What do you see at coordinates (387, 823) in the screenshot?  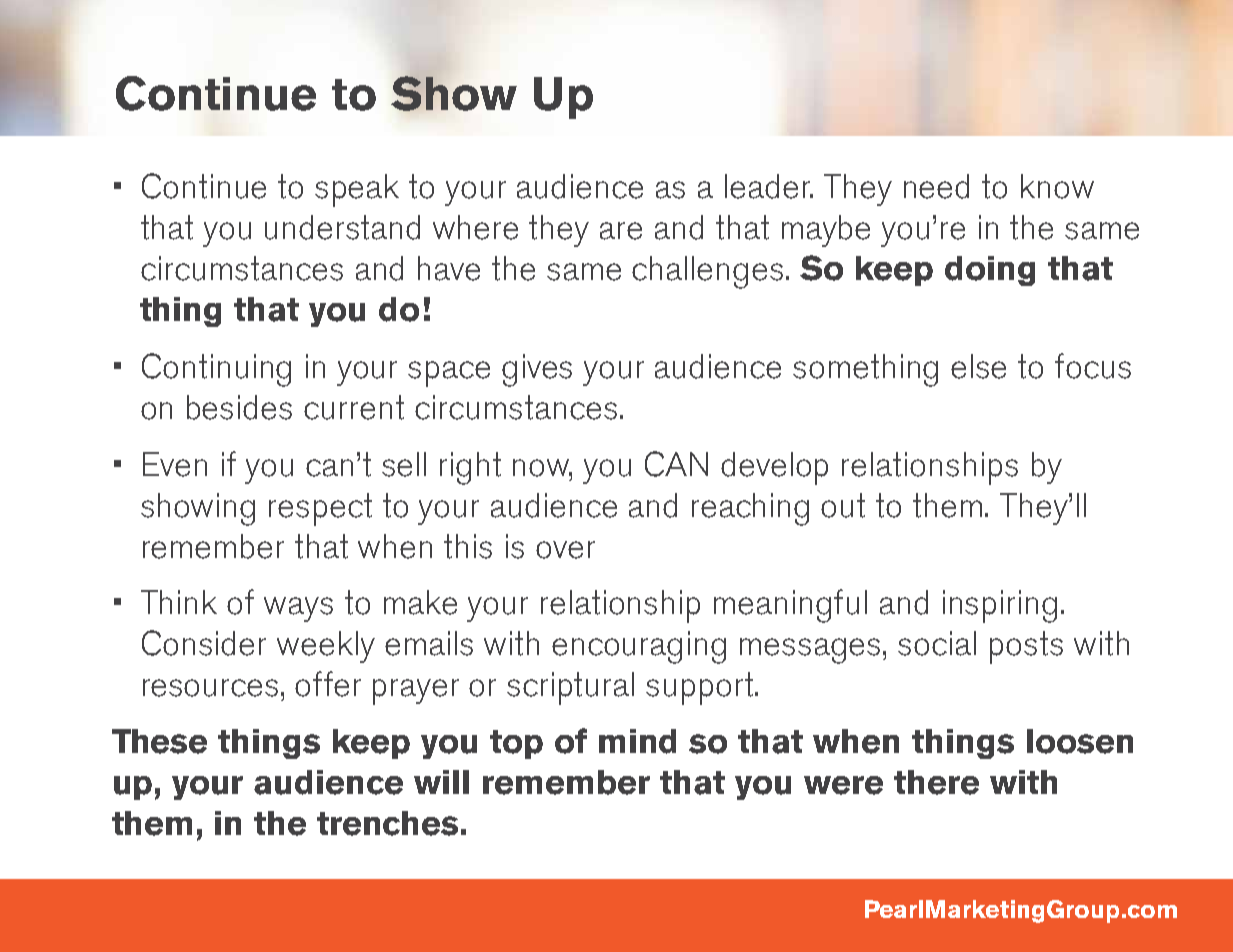 I see `trenches` at bounding box center [387, 823].
